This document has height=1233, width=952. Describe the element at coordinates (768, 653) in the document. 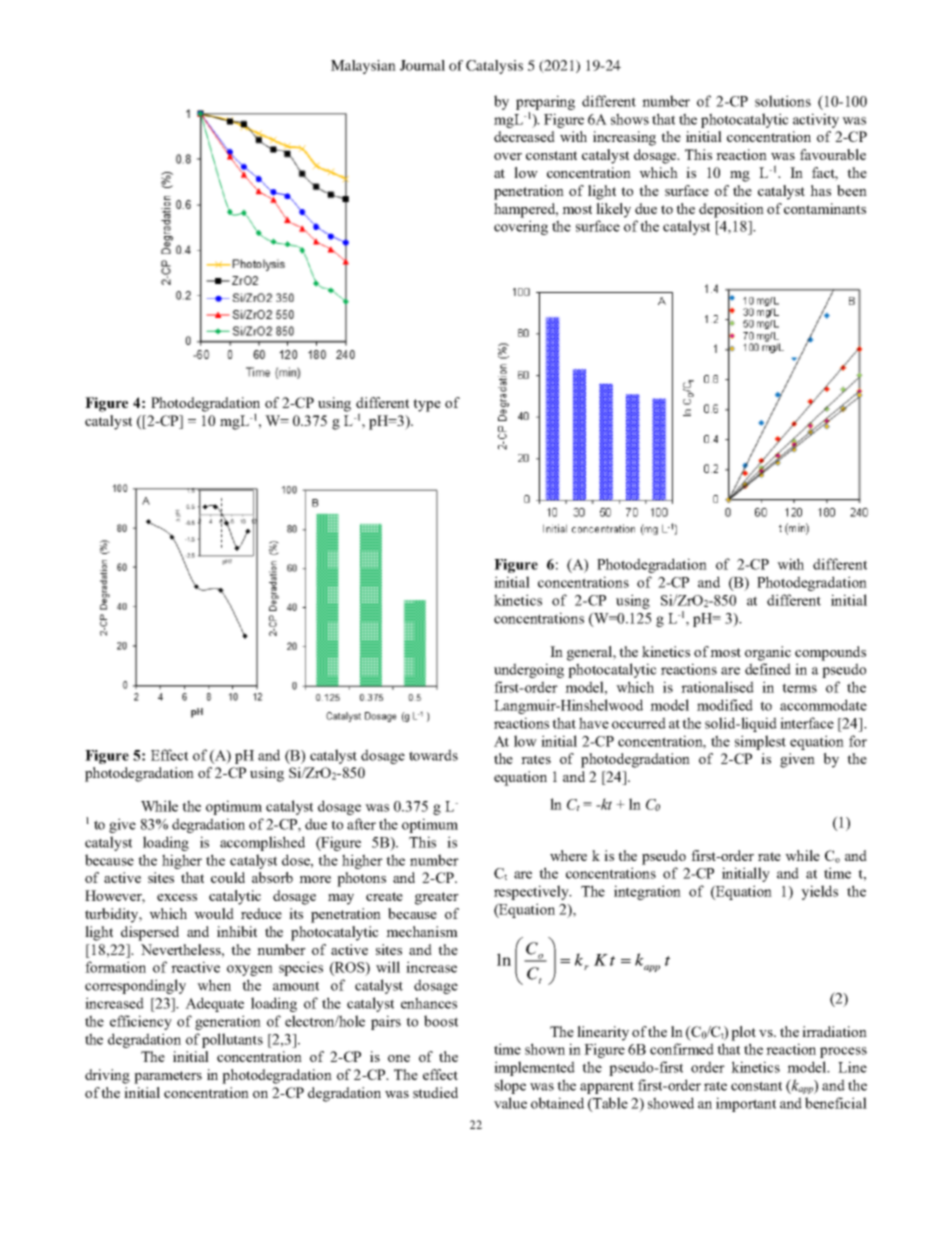

I see `organic` at that location.
